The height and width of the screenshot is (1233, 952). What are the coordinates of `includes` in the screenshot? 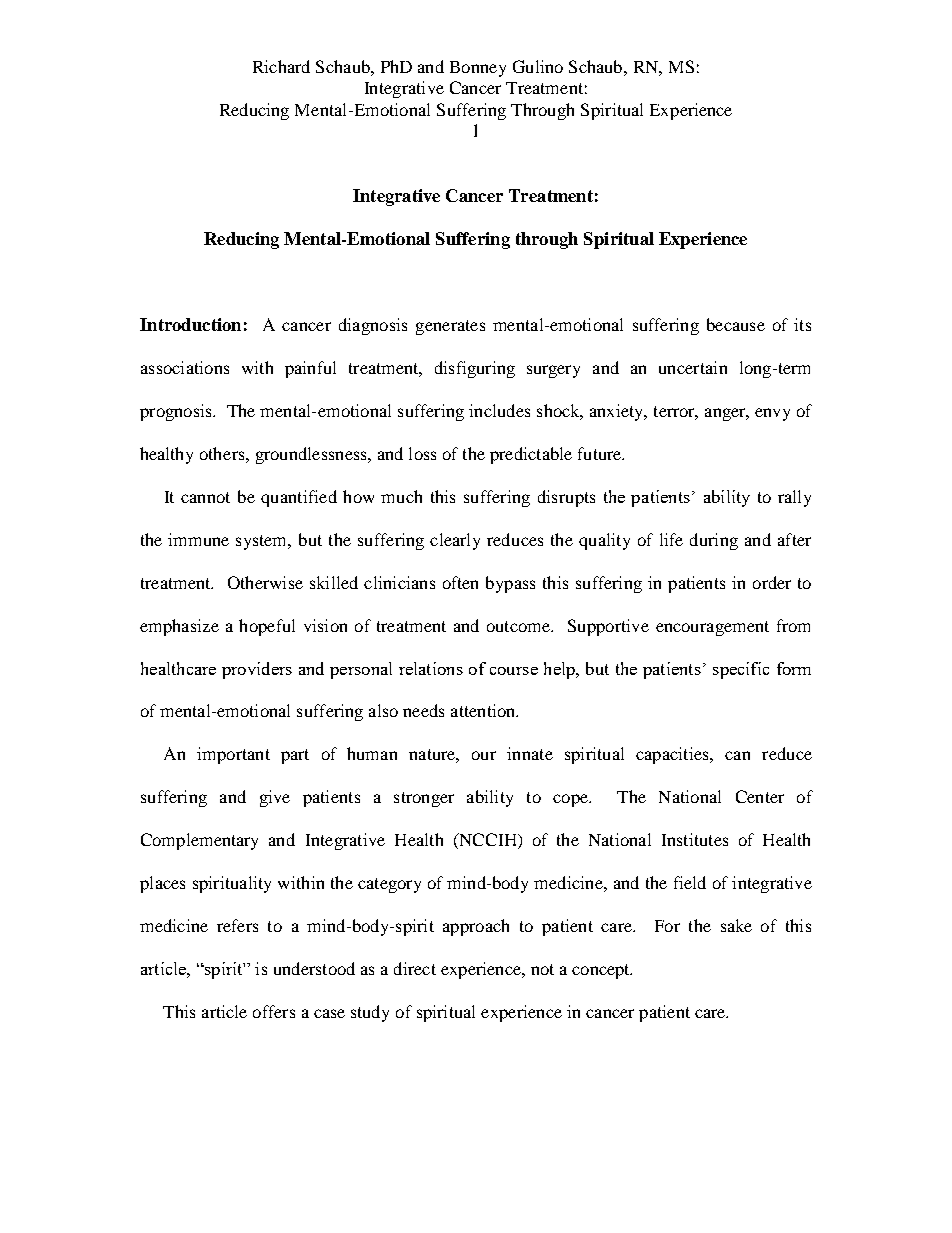 It's located at (499, 410).
